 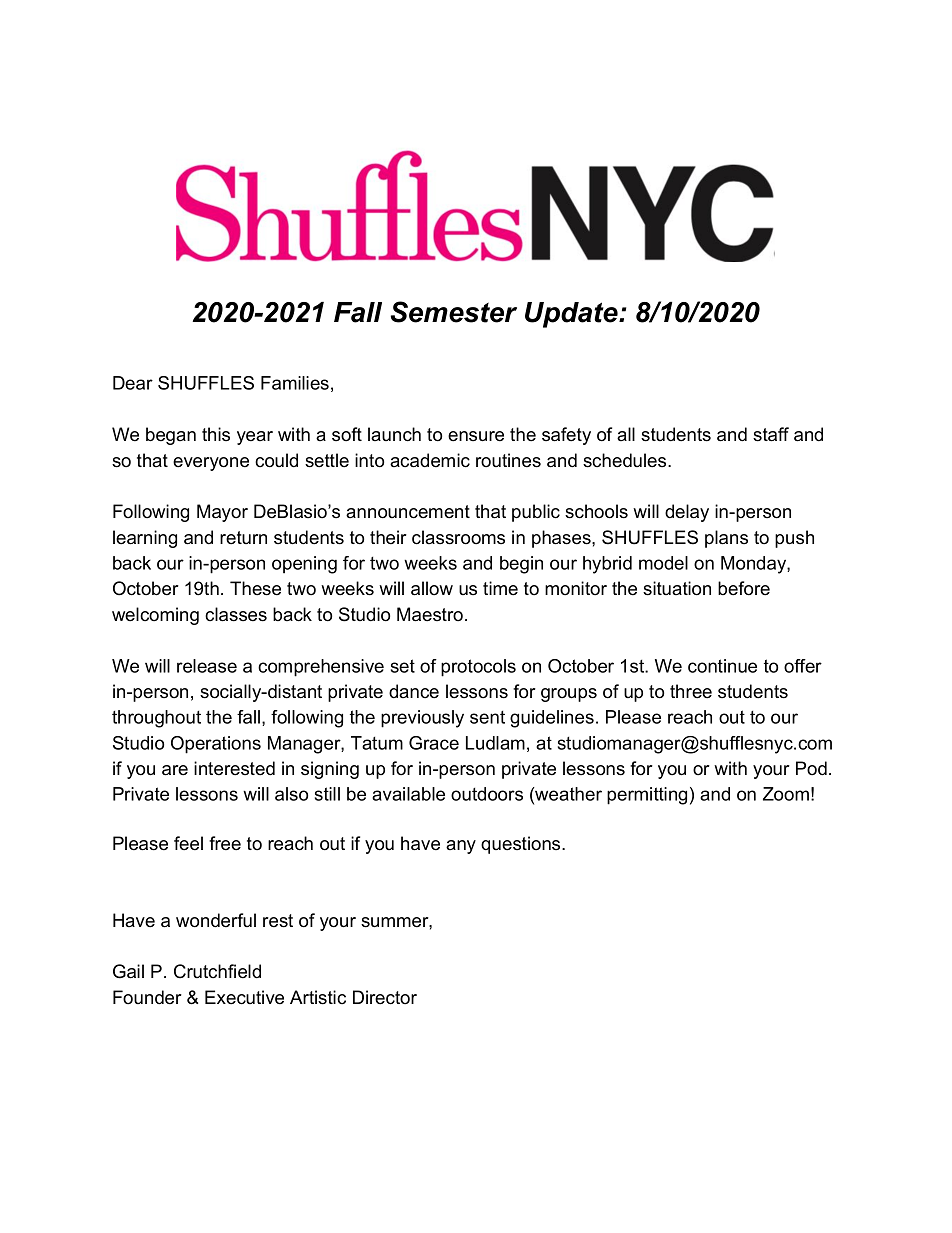 What do you see at coordinates (216, 745) in the screenshot?
I see `Operations` at bounding box center [216, 745].
